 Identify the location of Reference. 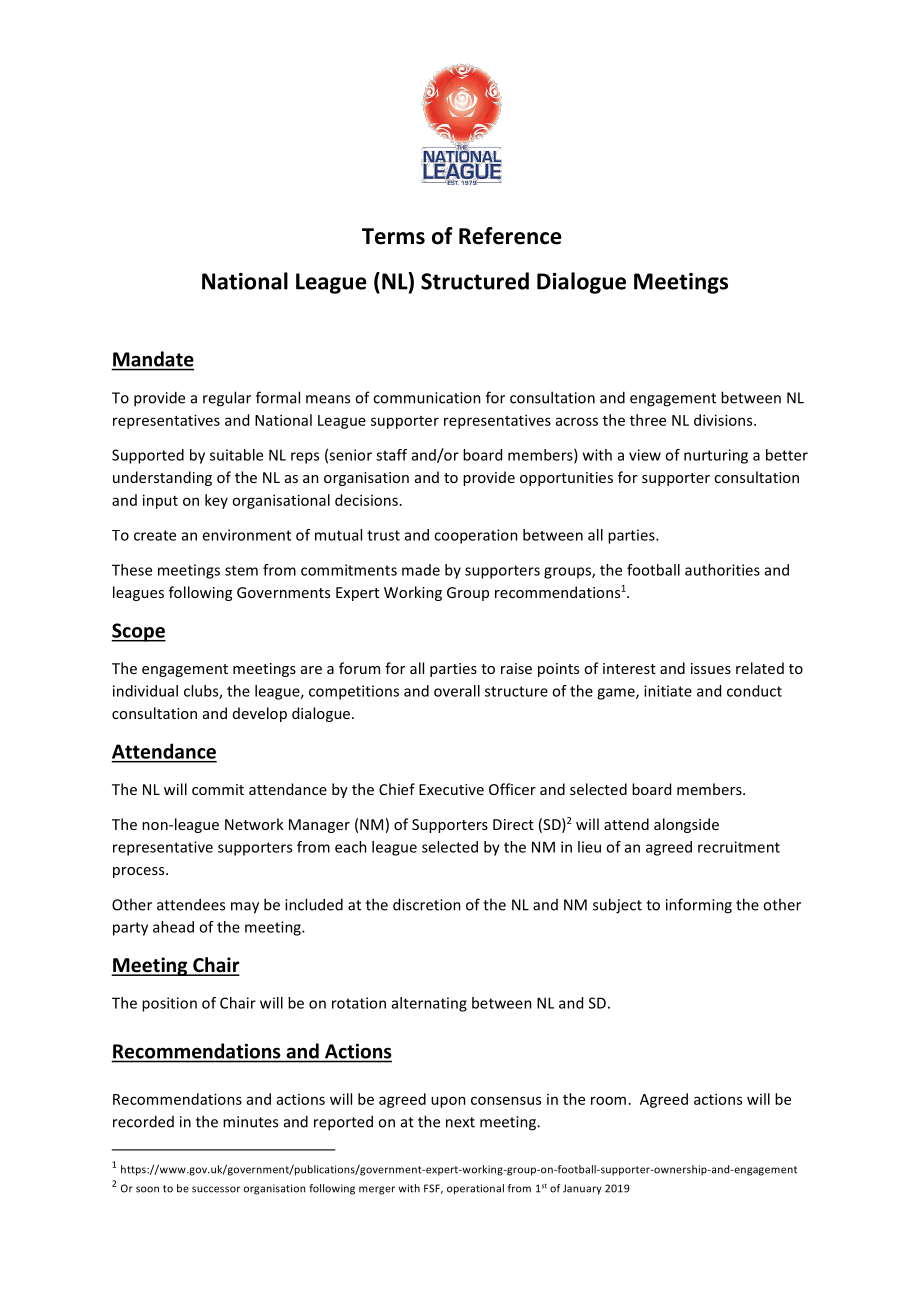
(510, 236).
